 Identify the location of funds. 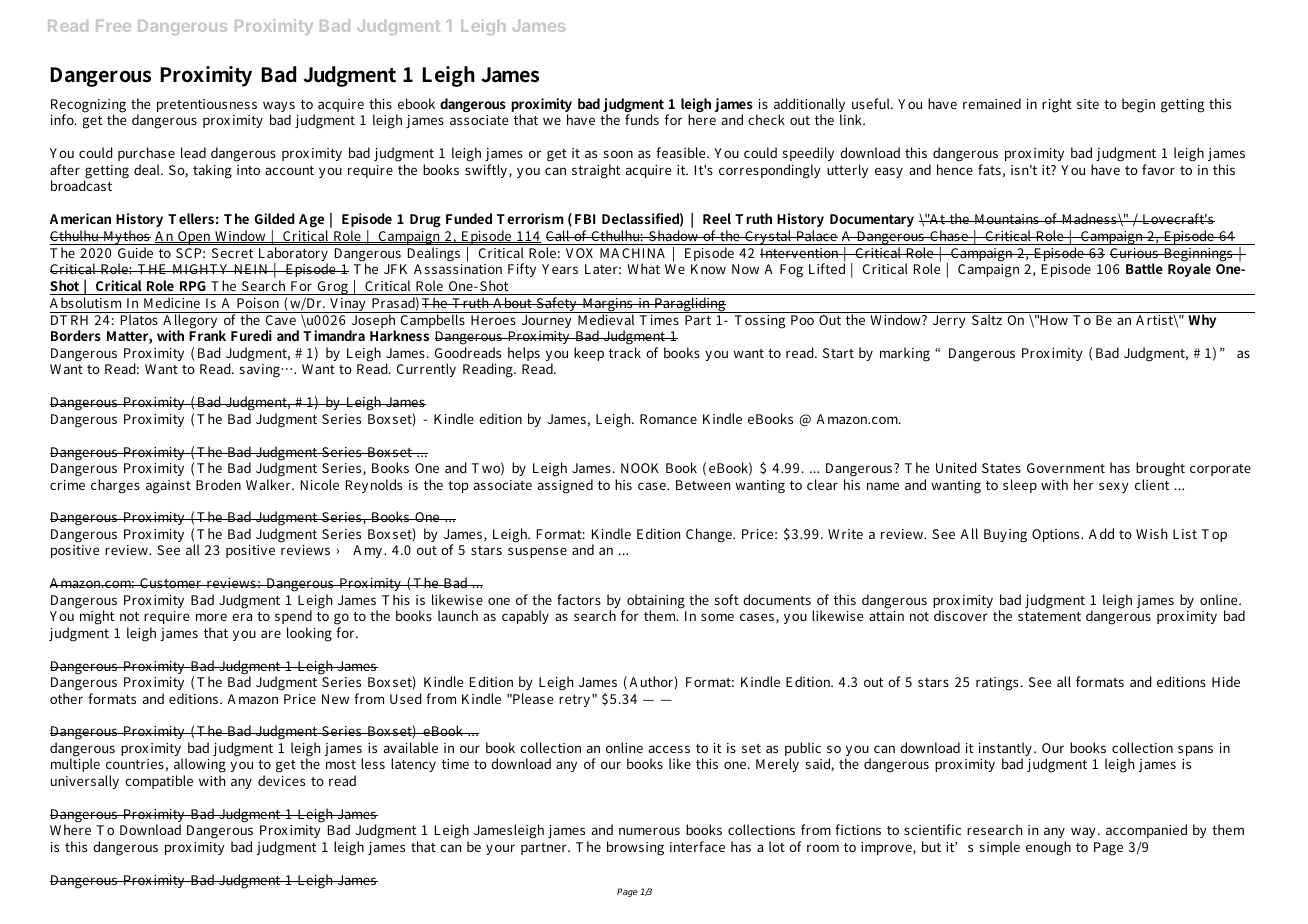
(642, 119).
